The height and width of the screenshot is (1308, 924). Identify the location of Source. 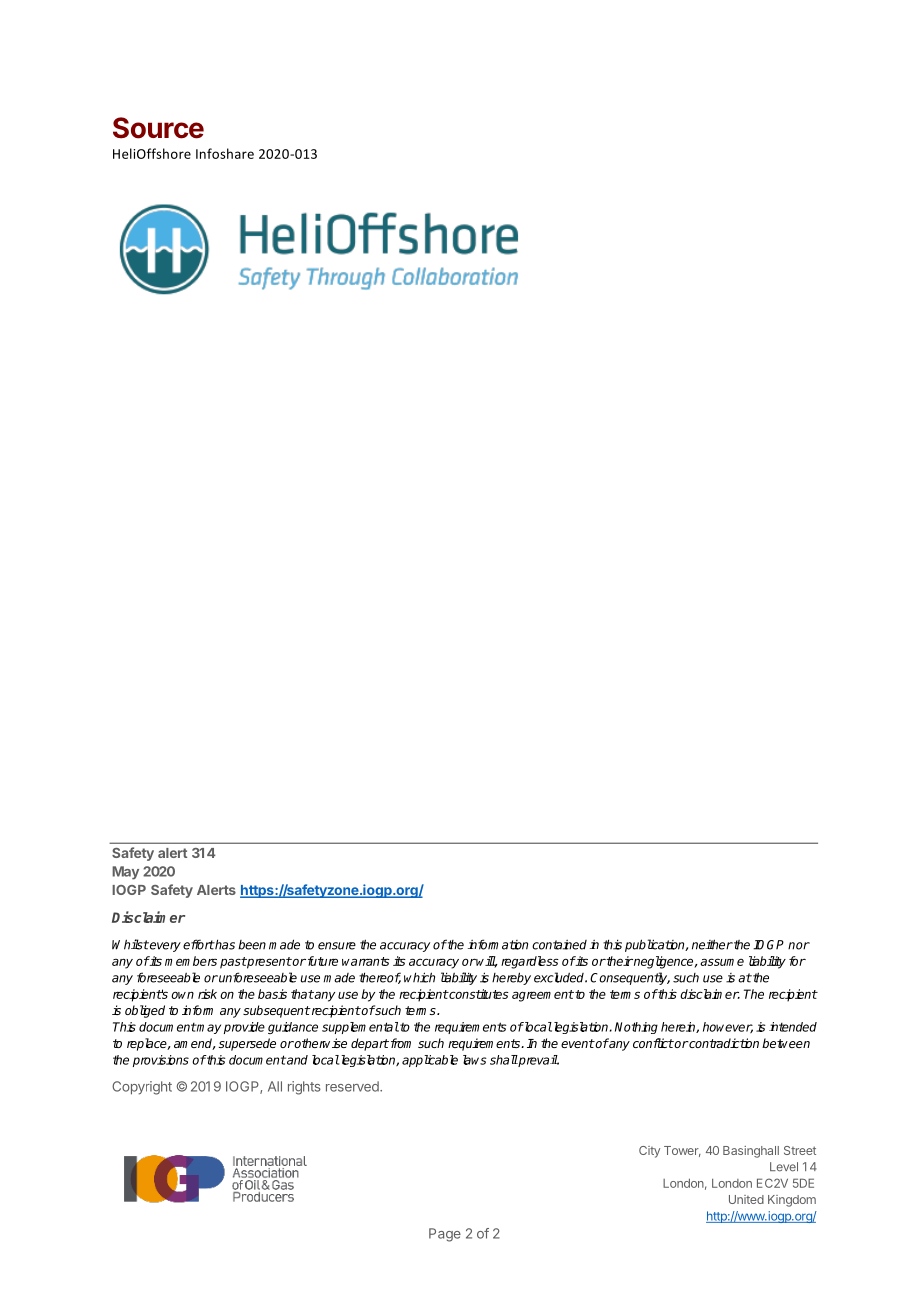
(158, 128).
